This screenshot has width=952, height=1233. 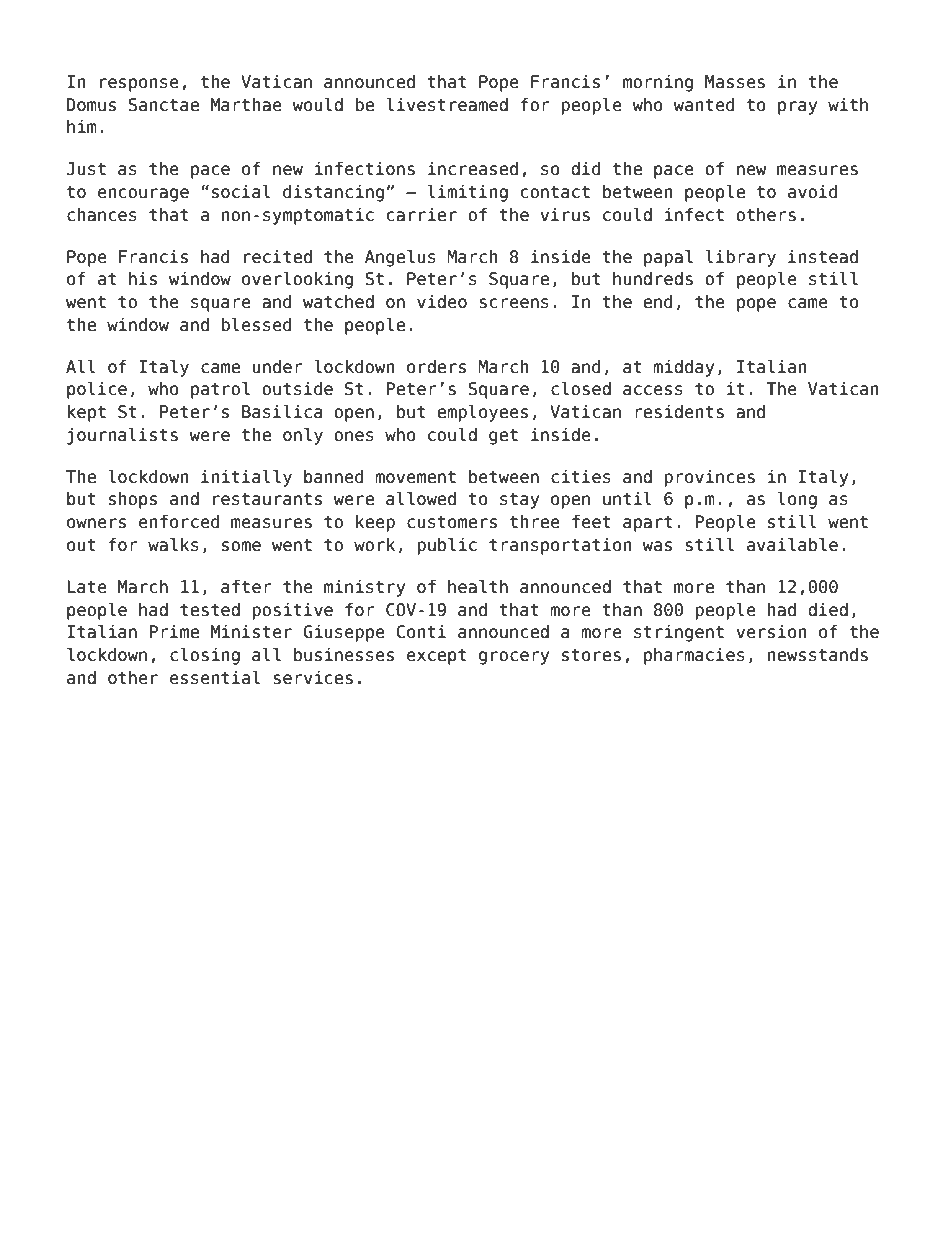 I want to click on orders, so click(x=436, y=367).
